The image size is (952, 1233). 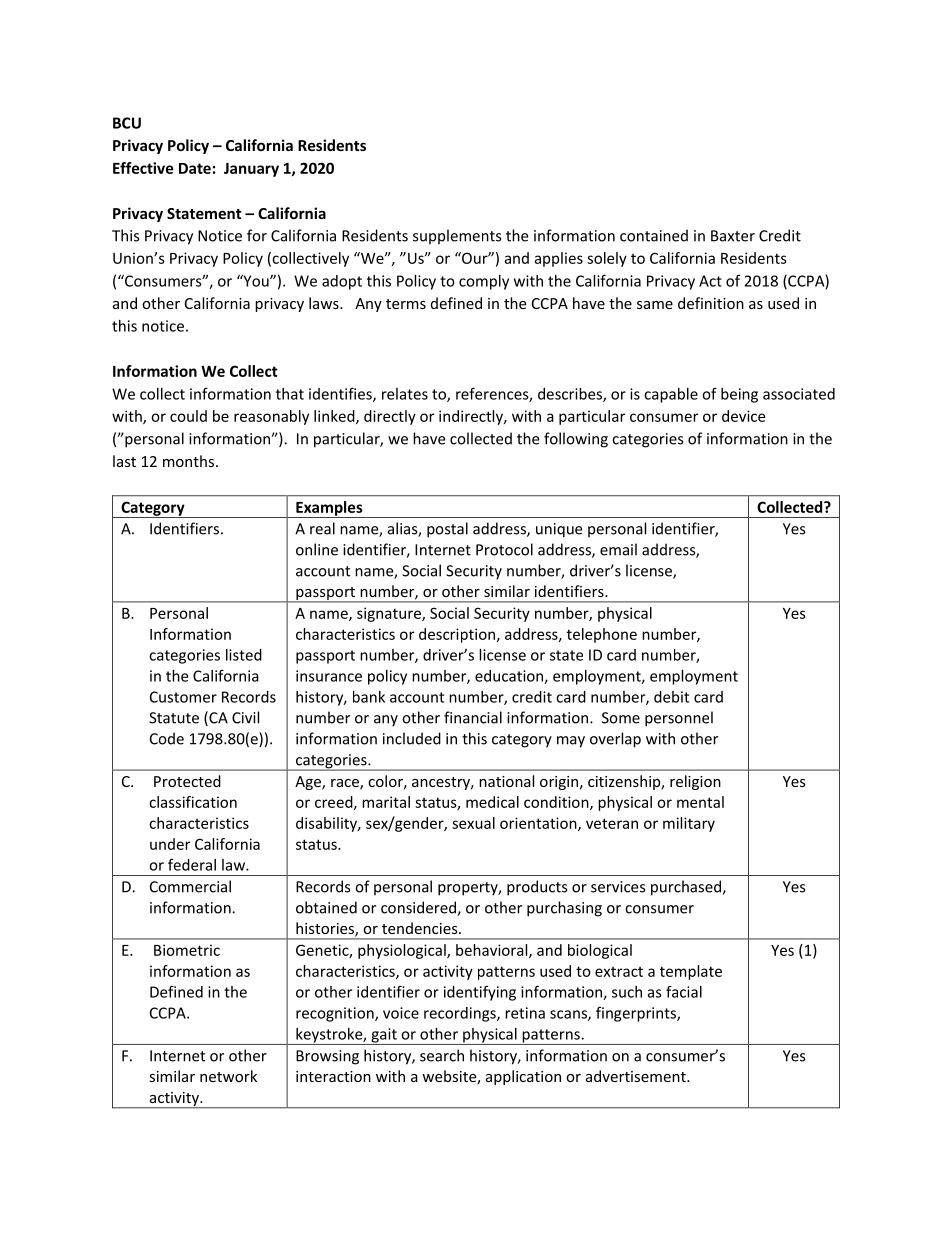 What do you see at coordinates (733, 236) in the page?
I see `Baxter` at bounding box center [733, 236].
